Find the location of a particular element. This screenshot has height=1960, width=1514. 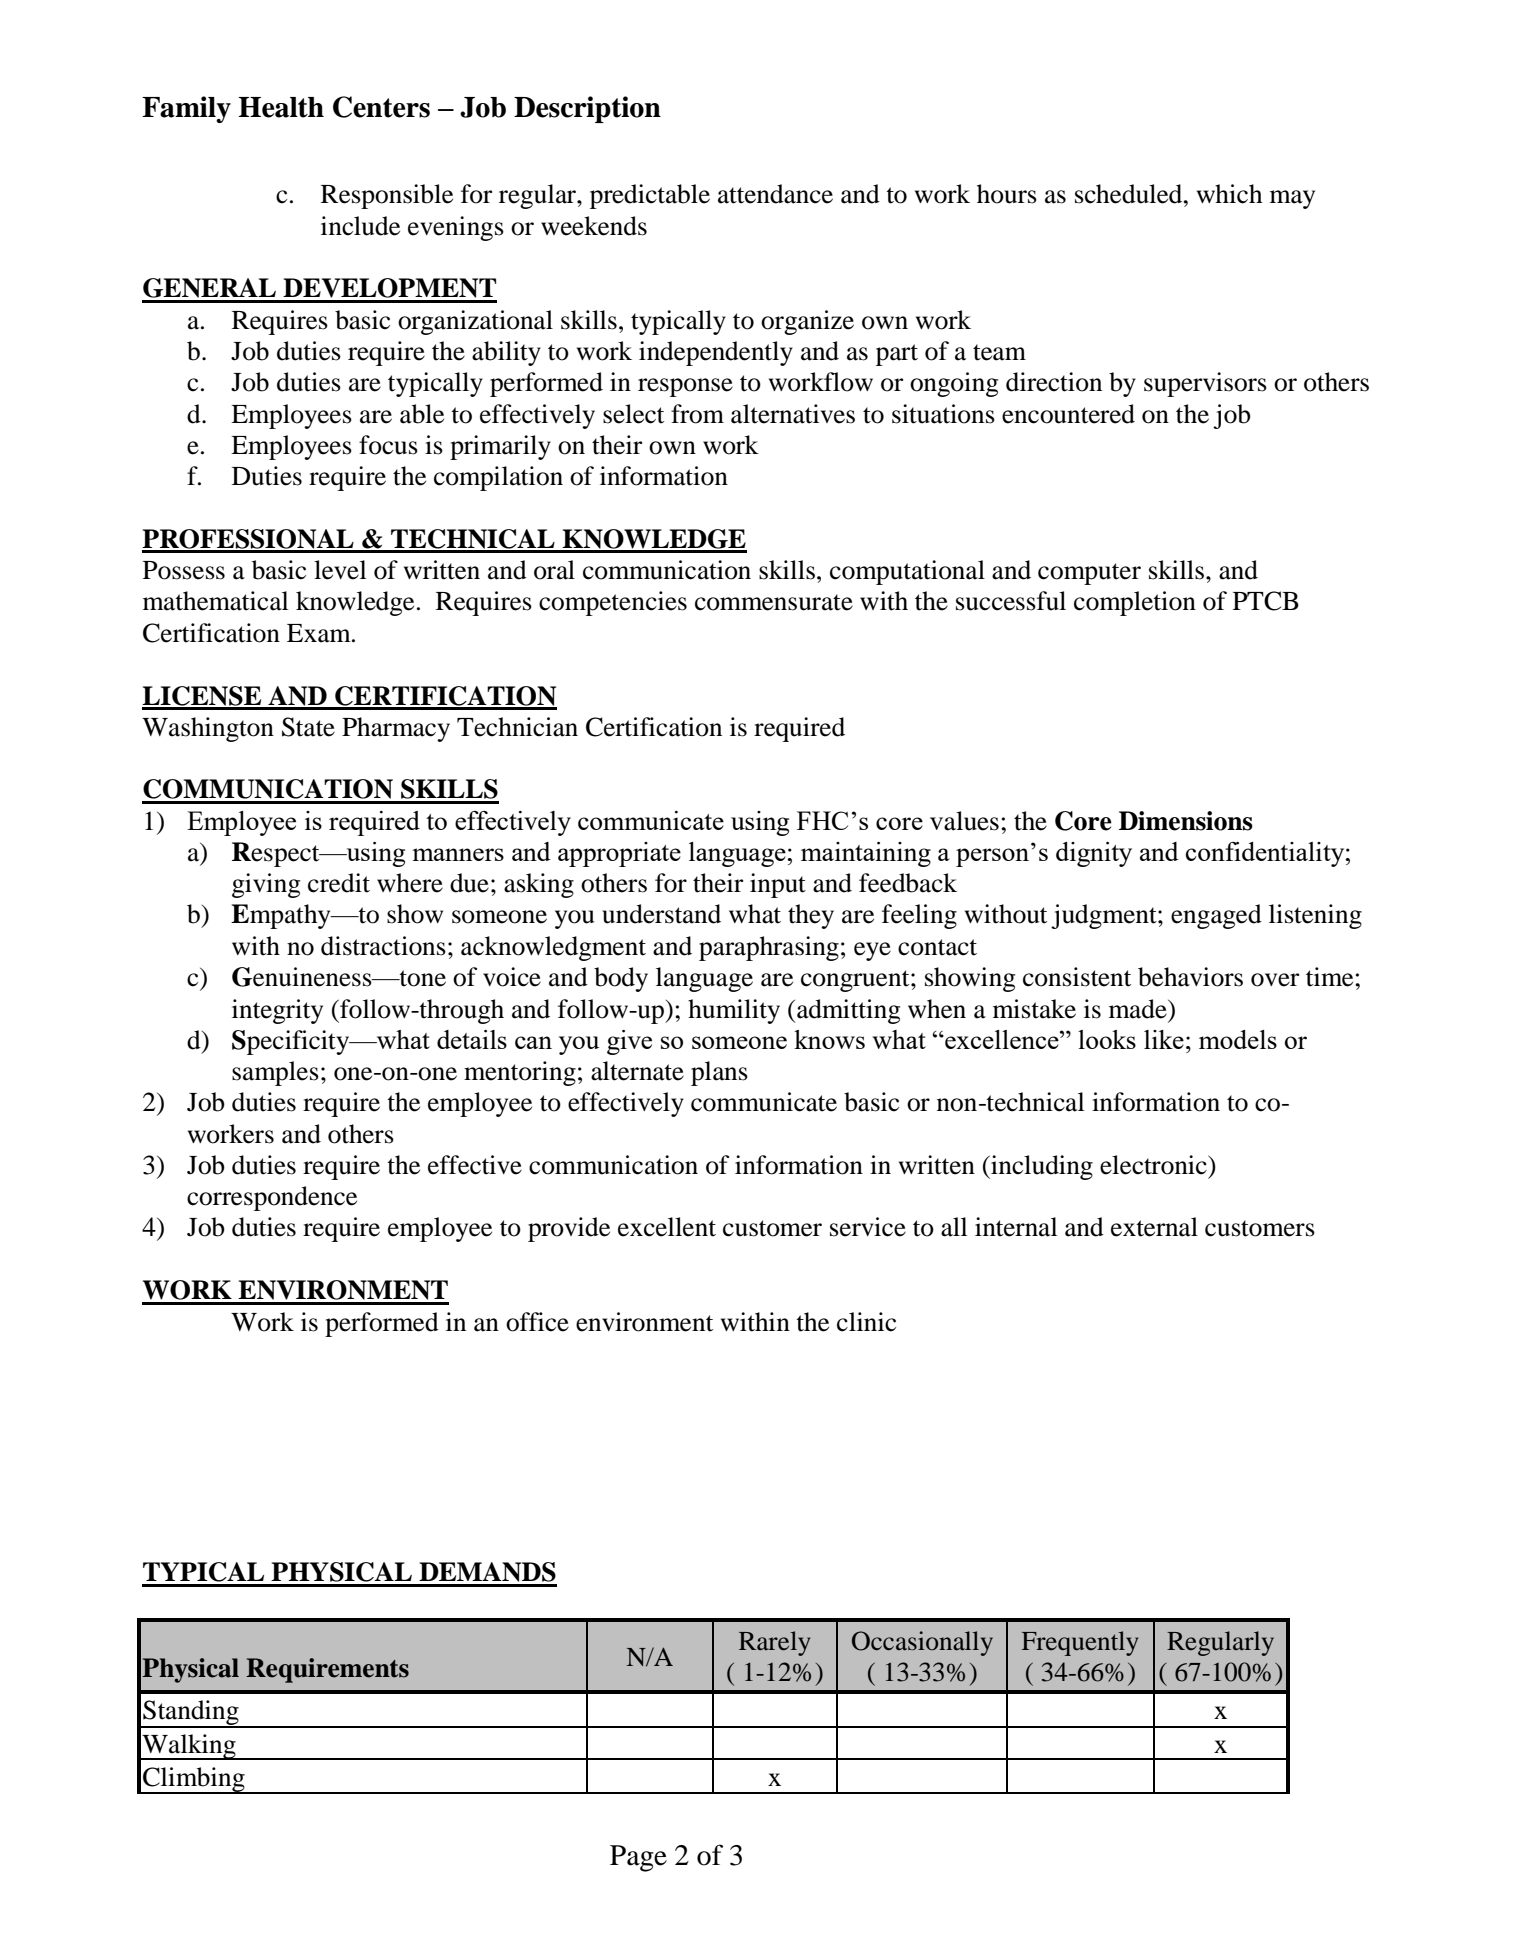

Climbing is located at coordinates (194, 1780).
